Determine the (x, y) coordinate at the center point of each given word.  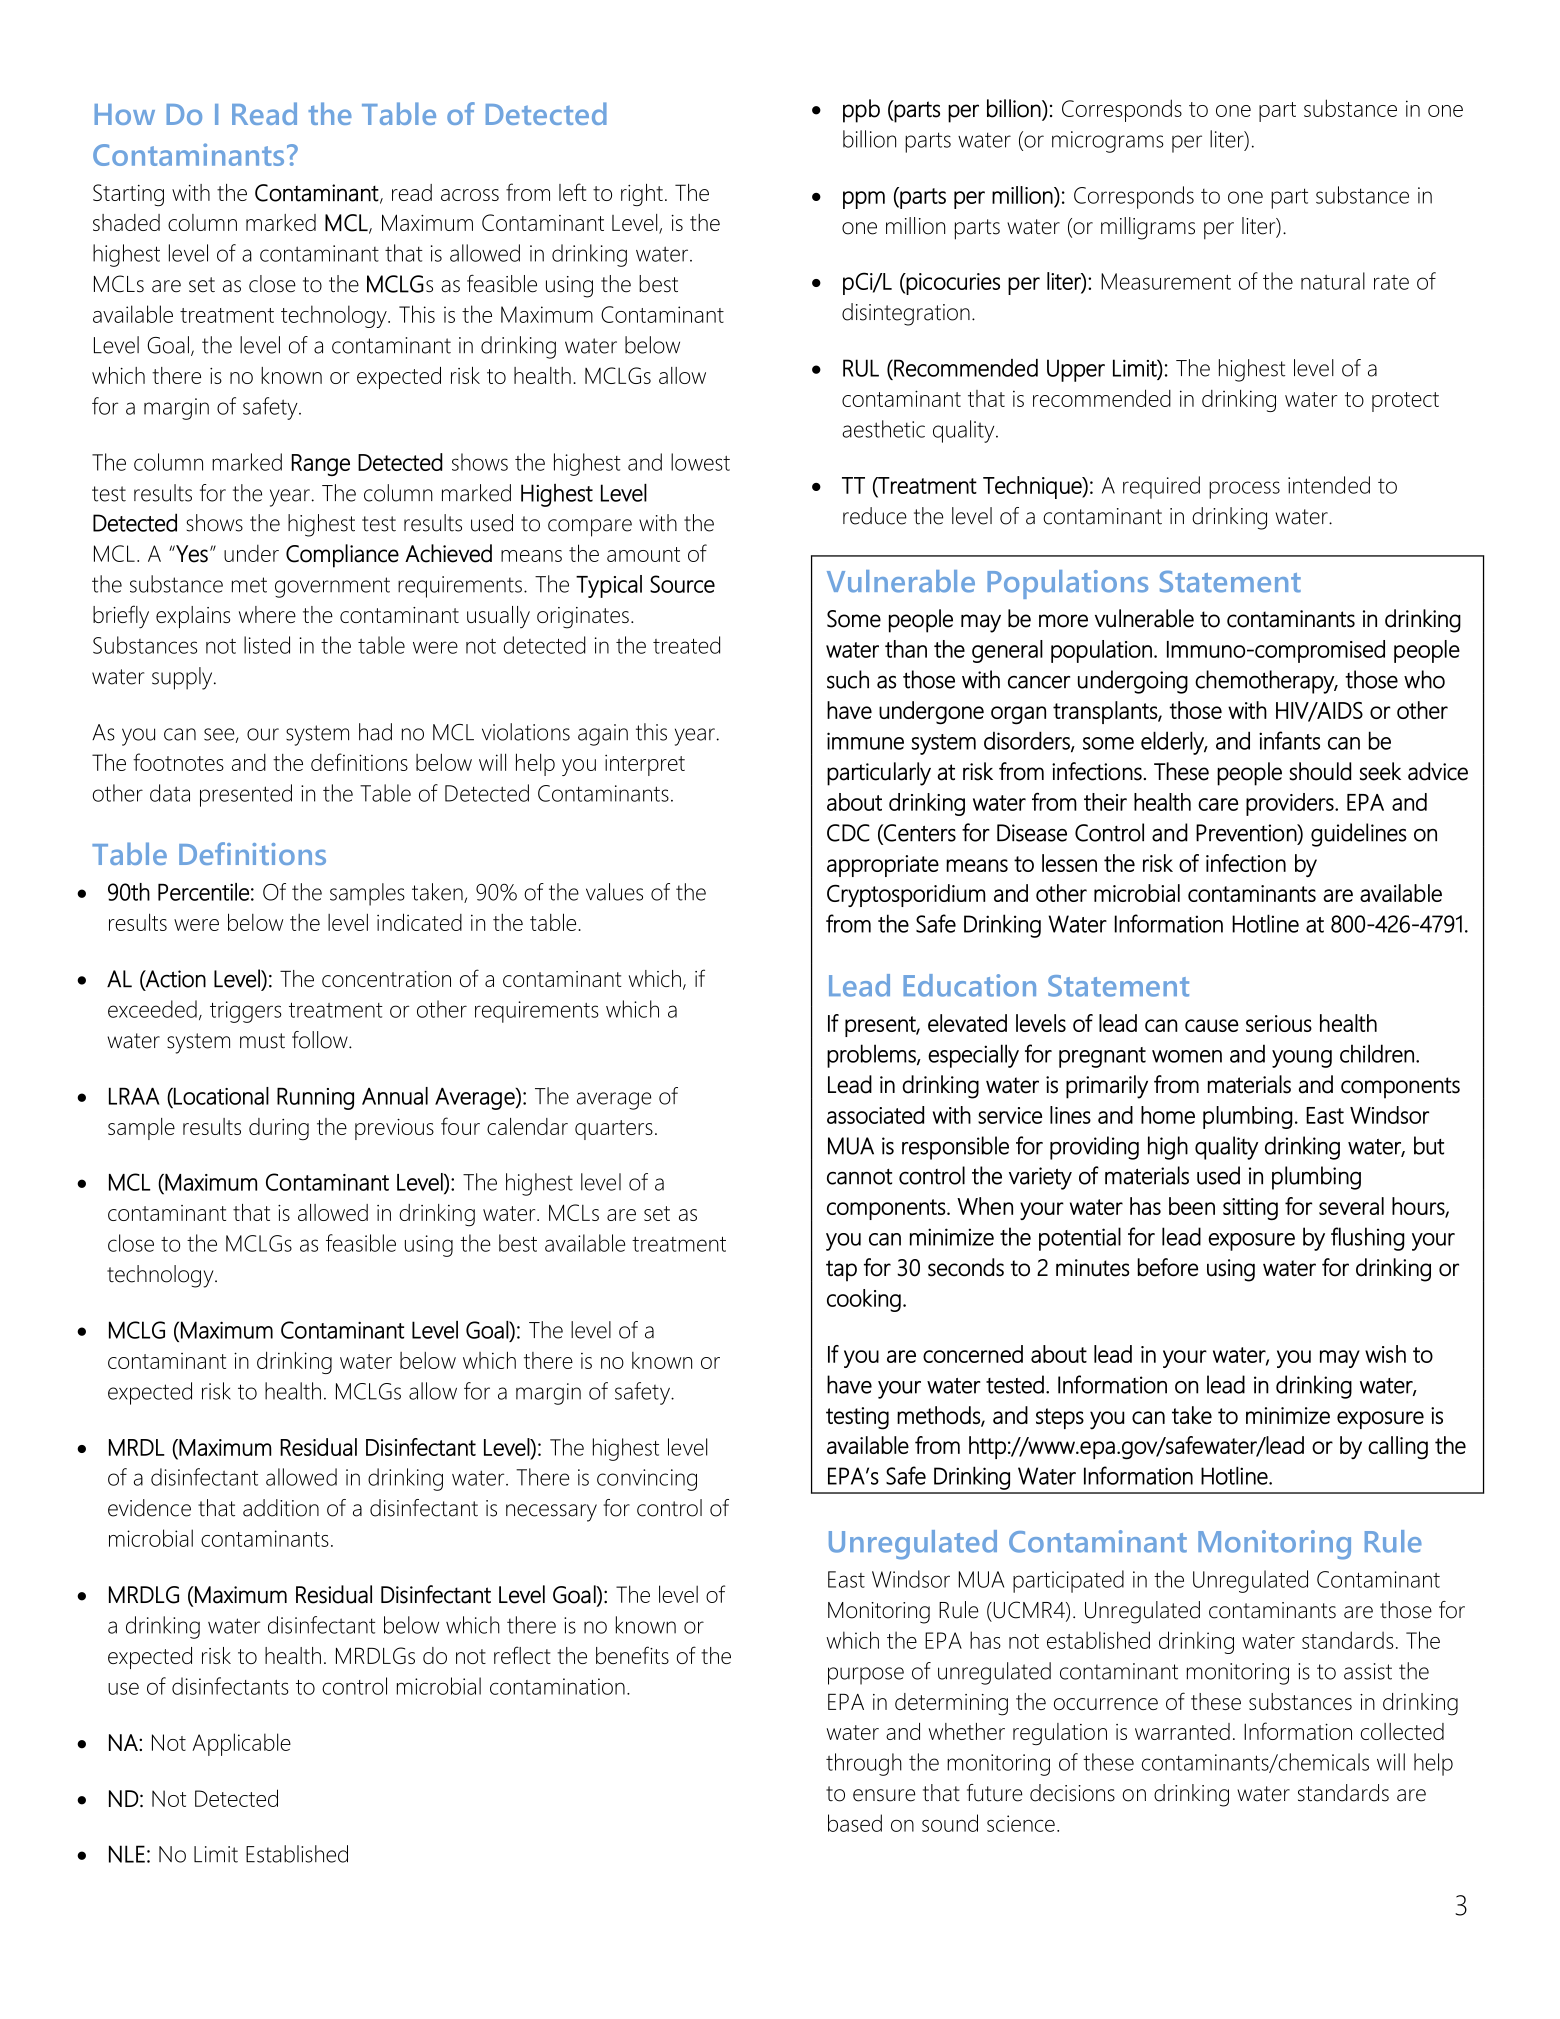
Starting (128, 195)
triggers (246, 1012)
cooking (864, 1300)
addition (281, 1508)
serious (1279, 1023)
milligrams (1148, 228)
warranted (1182, 1731)
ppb (861, 111)
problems (872, 1056)
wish (1385, 1354)
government (332, 587)
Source (682, 584)
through (864, 1764)
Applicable (241, 1744)
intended (1329, 485)
